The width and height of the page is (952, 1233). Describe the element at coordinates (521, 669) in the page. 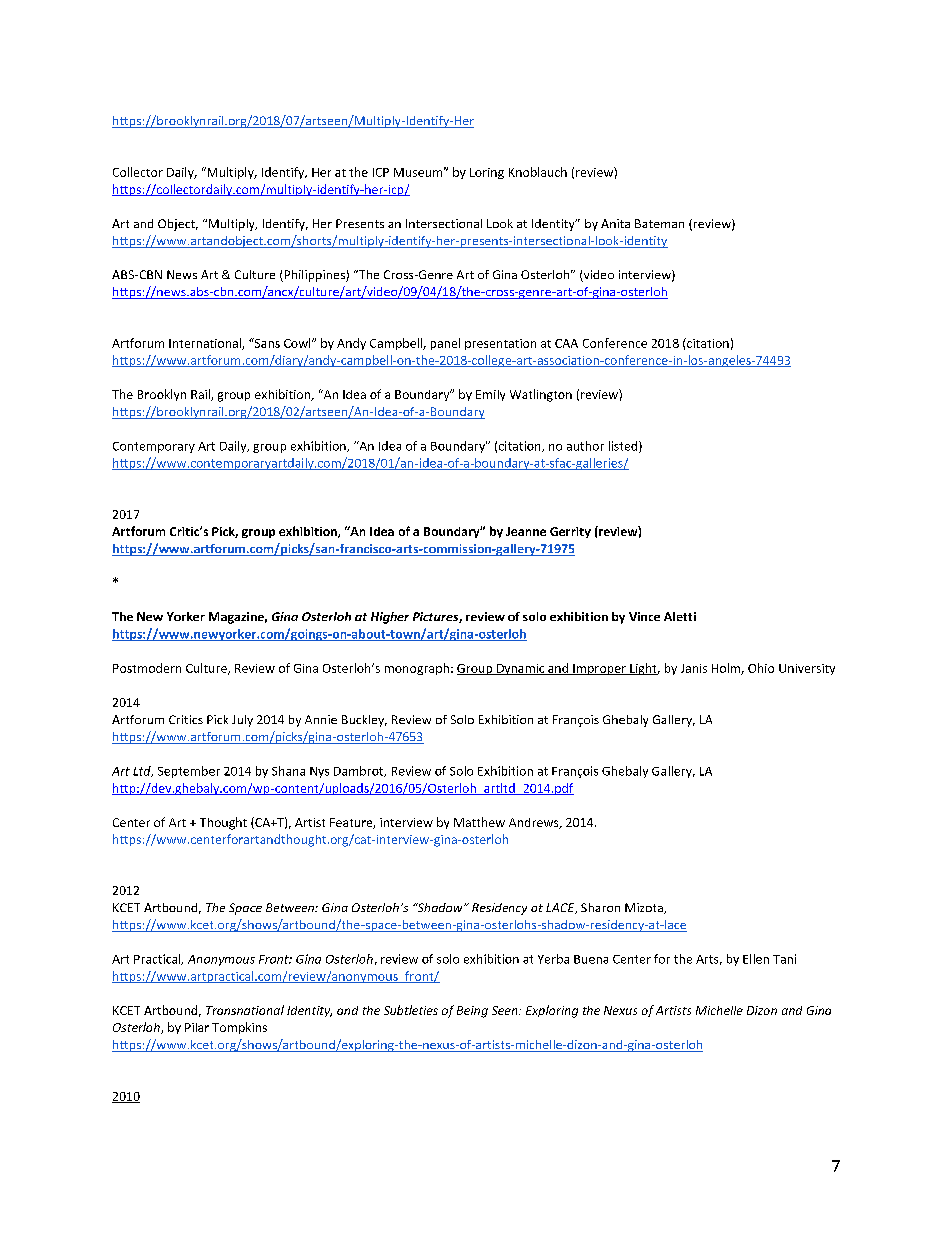

I see `Dynamic` at that location.
